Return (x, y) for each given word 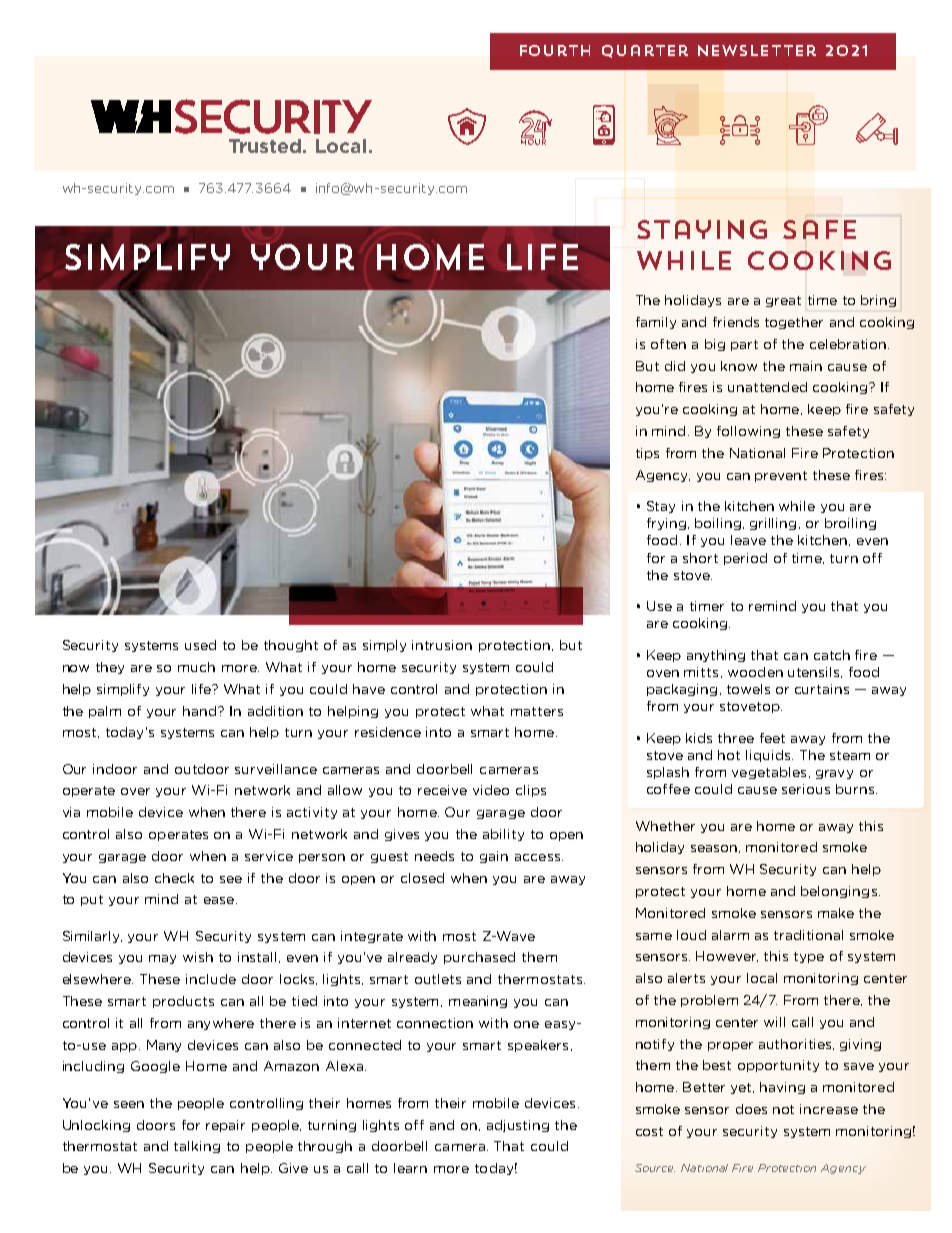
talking (197, 1147)
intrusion (442, 645)
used (200, 645)
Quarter (645, 51)
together (794, 323)
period (745, 559)
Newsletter (757, 50)
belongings (839, 892)
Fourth (555, 50)
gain (494, 857)
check (174, 878)
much (196, 667)
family (656, 323)
